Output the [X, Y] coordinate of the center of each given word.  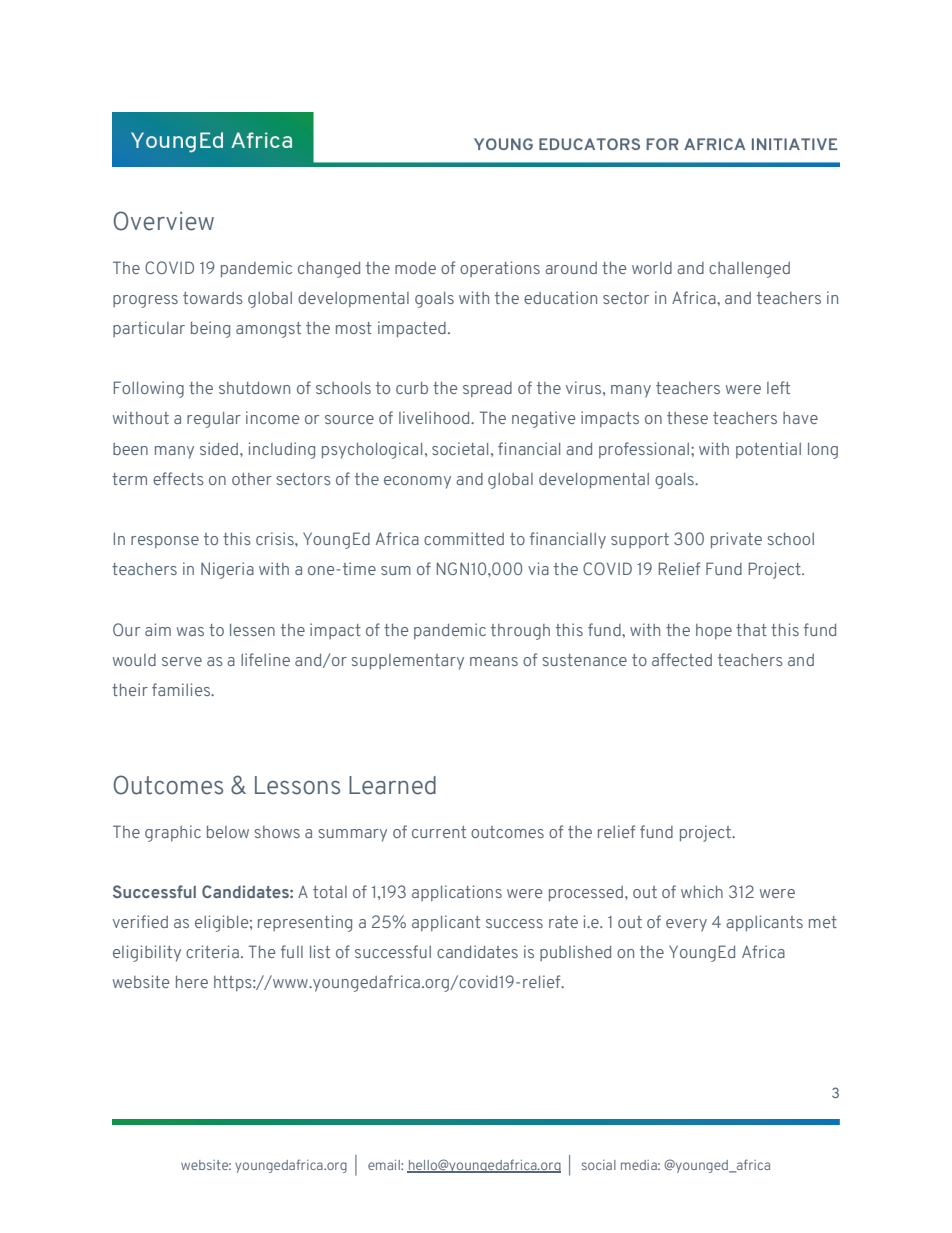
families [182, 689]
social [599, 1165]
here [192, 982]
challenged [749, 270]
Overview [164, 221]
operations [500, 269]
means [494, 661]
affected [682, 659]
